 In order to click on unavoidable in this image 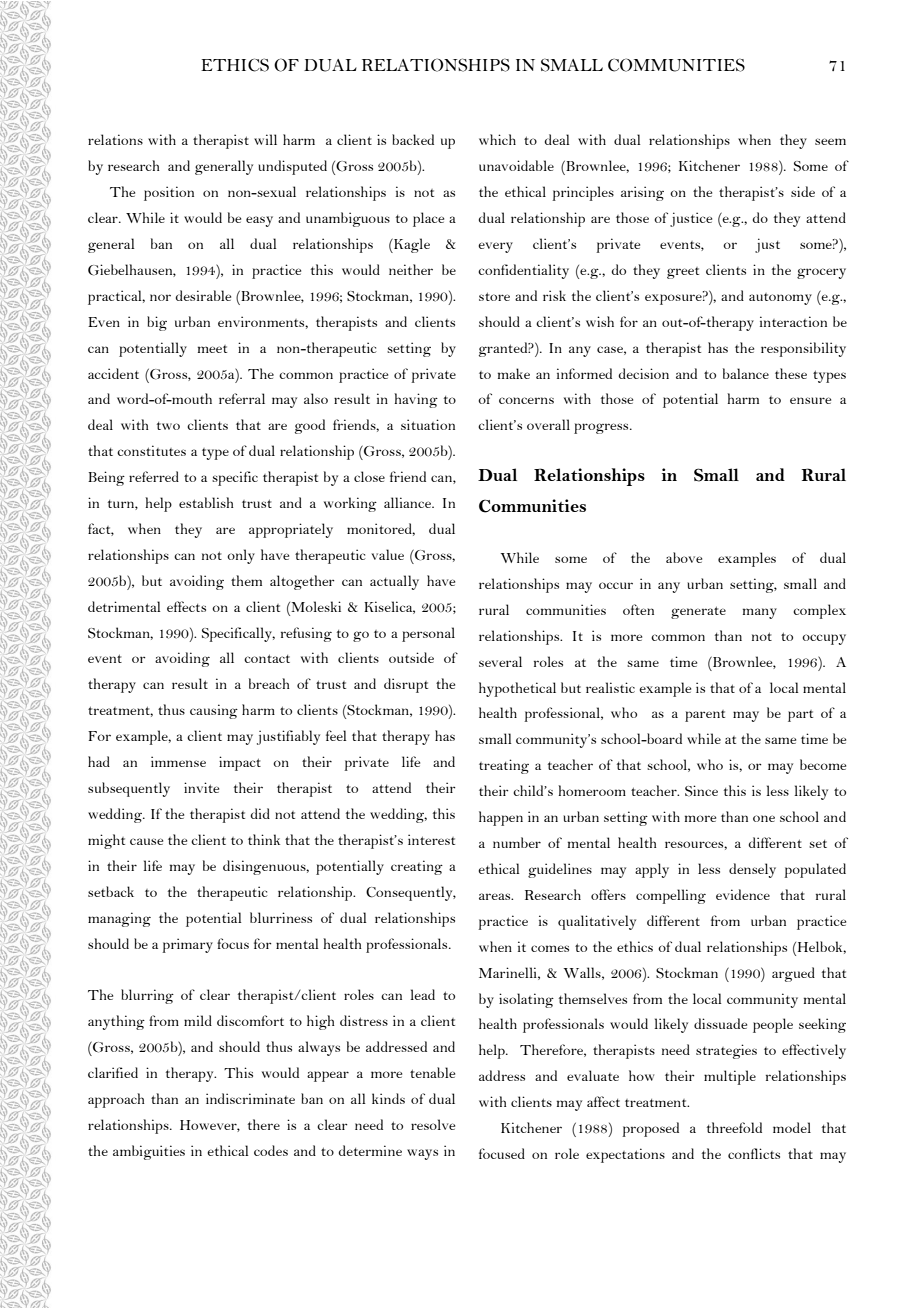, I will do `click(516, 165)`.
